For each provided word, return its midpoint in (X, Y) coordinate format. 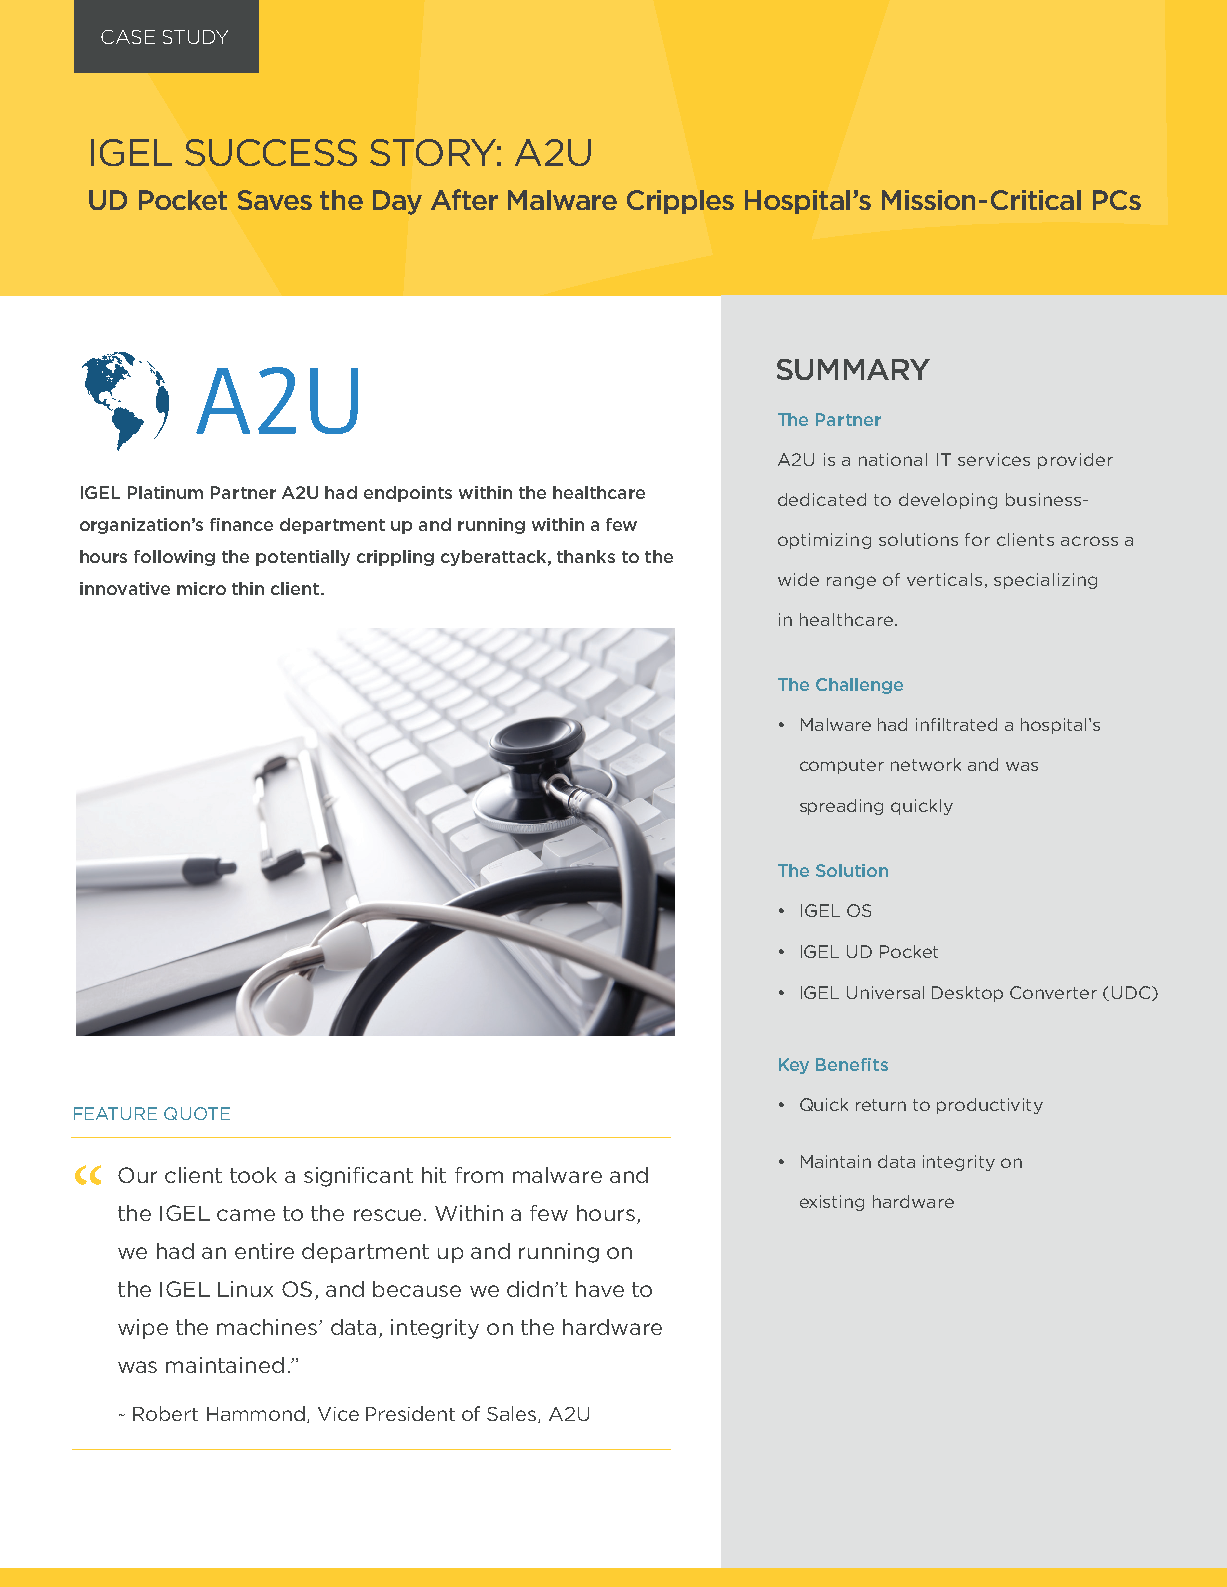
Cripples (680, 202)
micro (201, 588)
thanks (586, 556)
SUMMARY (853, 369)
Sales (513, 1414)
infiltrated (956, 724)
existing (832, 1203)
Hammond (257, 1414)
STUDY (195, 37)
